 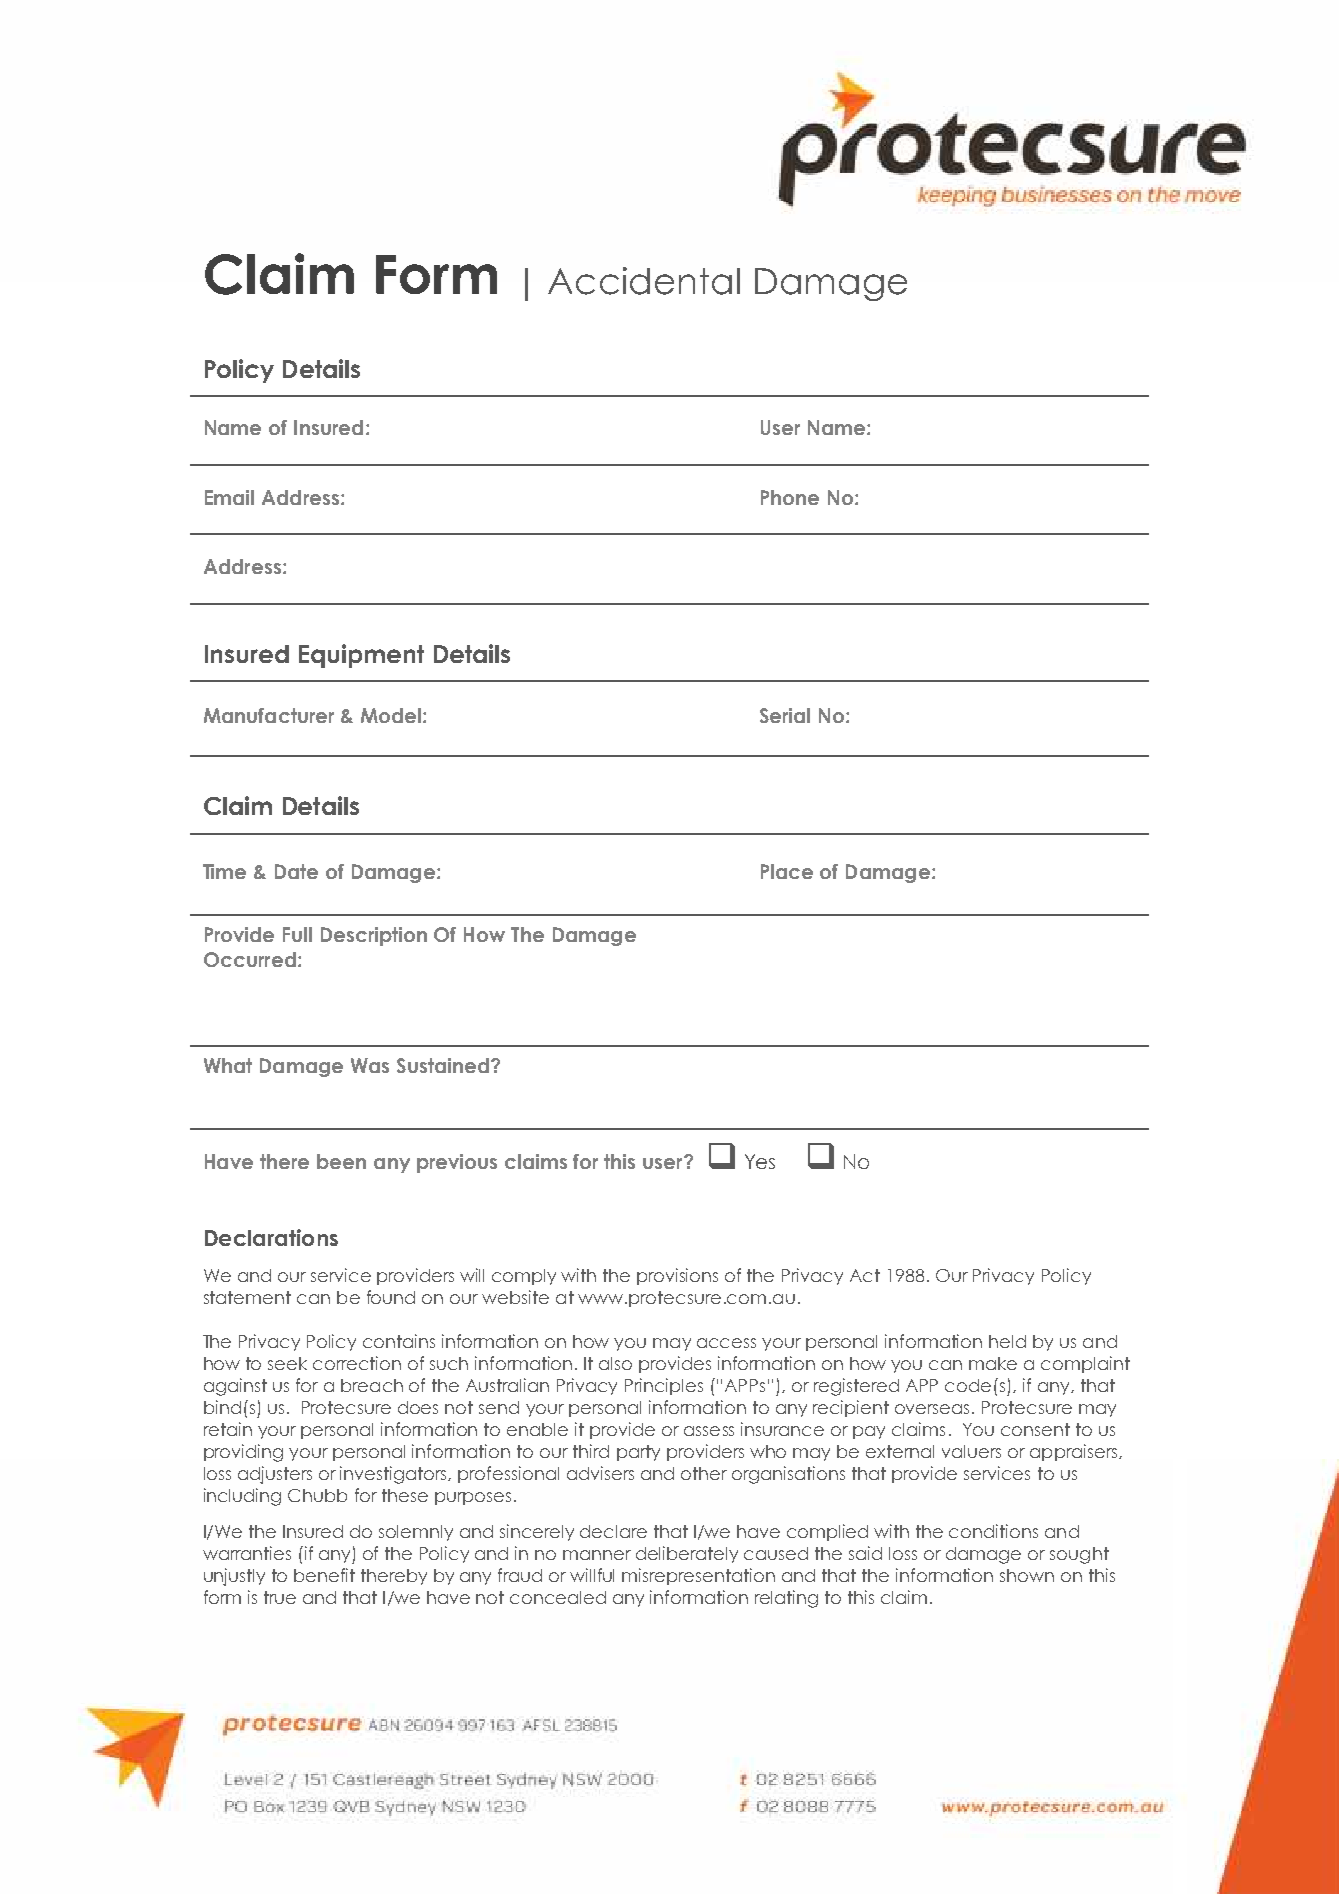 I want to click on Declarations, so click(x=271, y=1237).
